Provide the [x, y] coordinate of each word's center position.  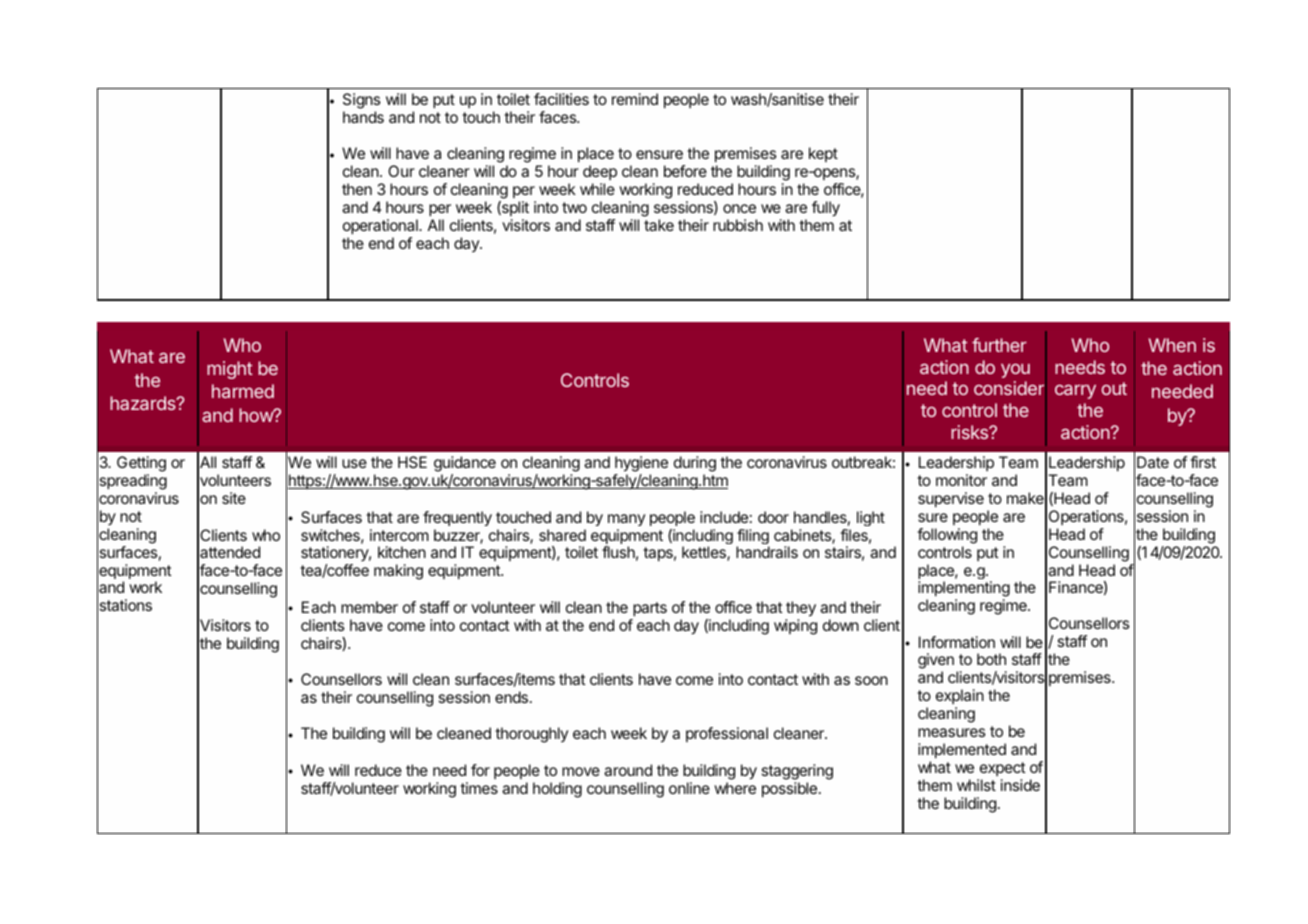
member [369, 607]
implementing [964, 590]
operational [381, 227]
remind [635, 99]
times [479, 788]
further [999, 345]
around [628, 770]
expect [1003, 769]
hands [363, 117]
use [354, 463]
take [659, 225]
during [695, 465]
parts [650, 609]
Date [1153, 462]
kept [823, 154]
